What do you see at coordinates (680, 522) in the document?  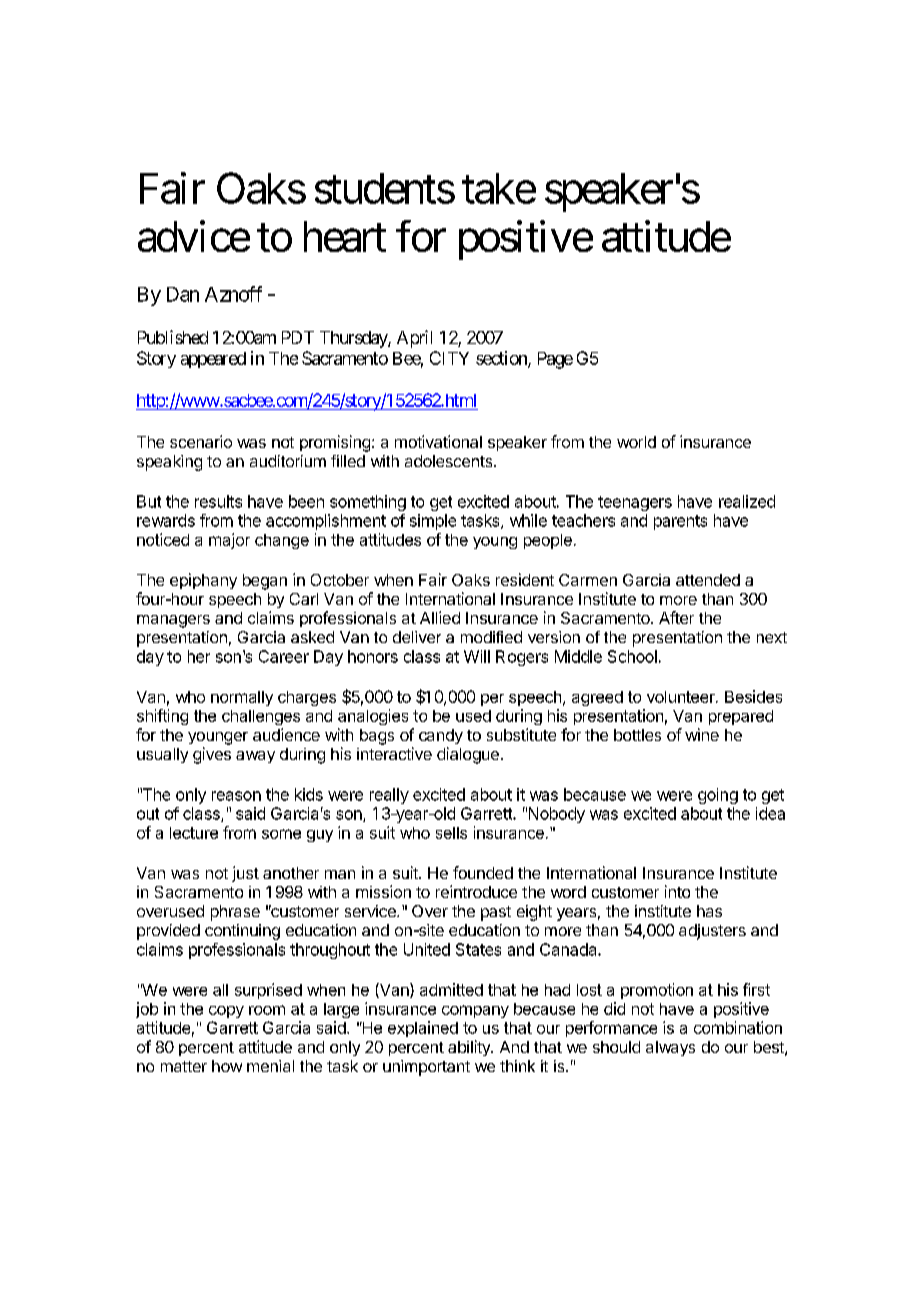 I see `parents` at bounding box center [680, 522].
